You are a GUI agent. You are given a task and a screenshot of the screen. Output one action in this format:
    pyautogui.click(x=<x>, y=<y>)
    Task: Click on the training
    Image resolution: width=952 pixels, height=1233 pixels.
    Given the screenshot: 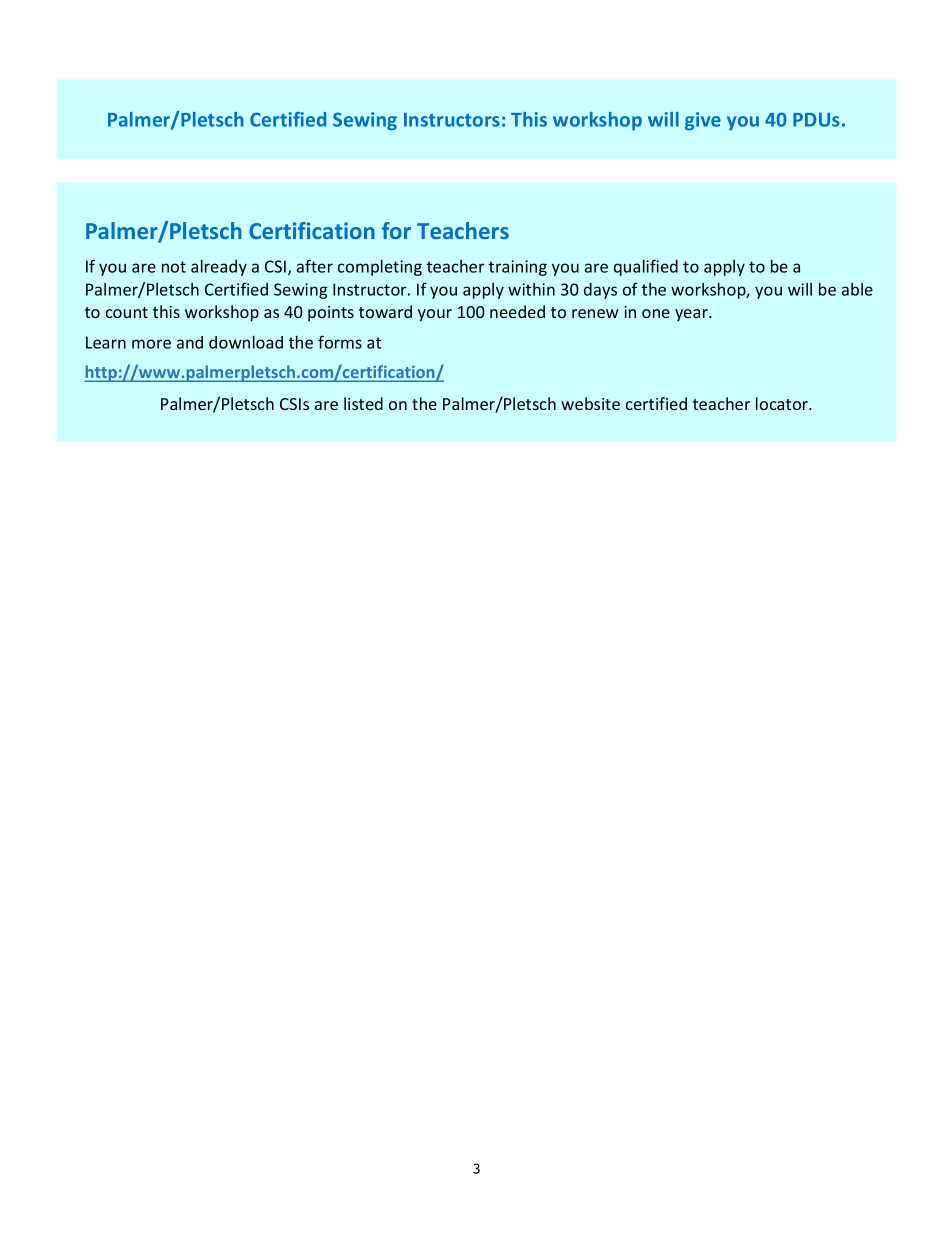 What is the action you would take?
    pyautogui.click(x=518, y=268)
